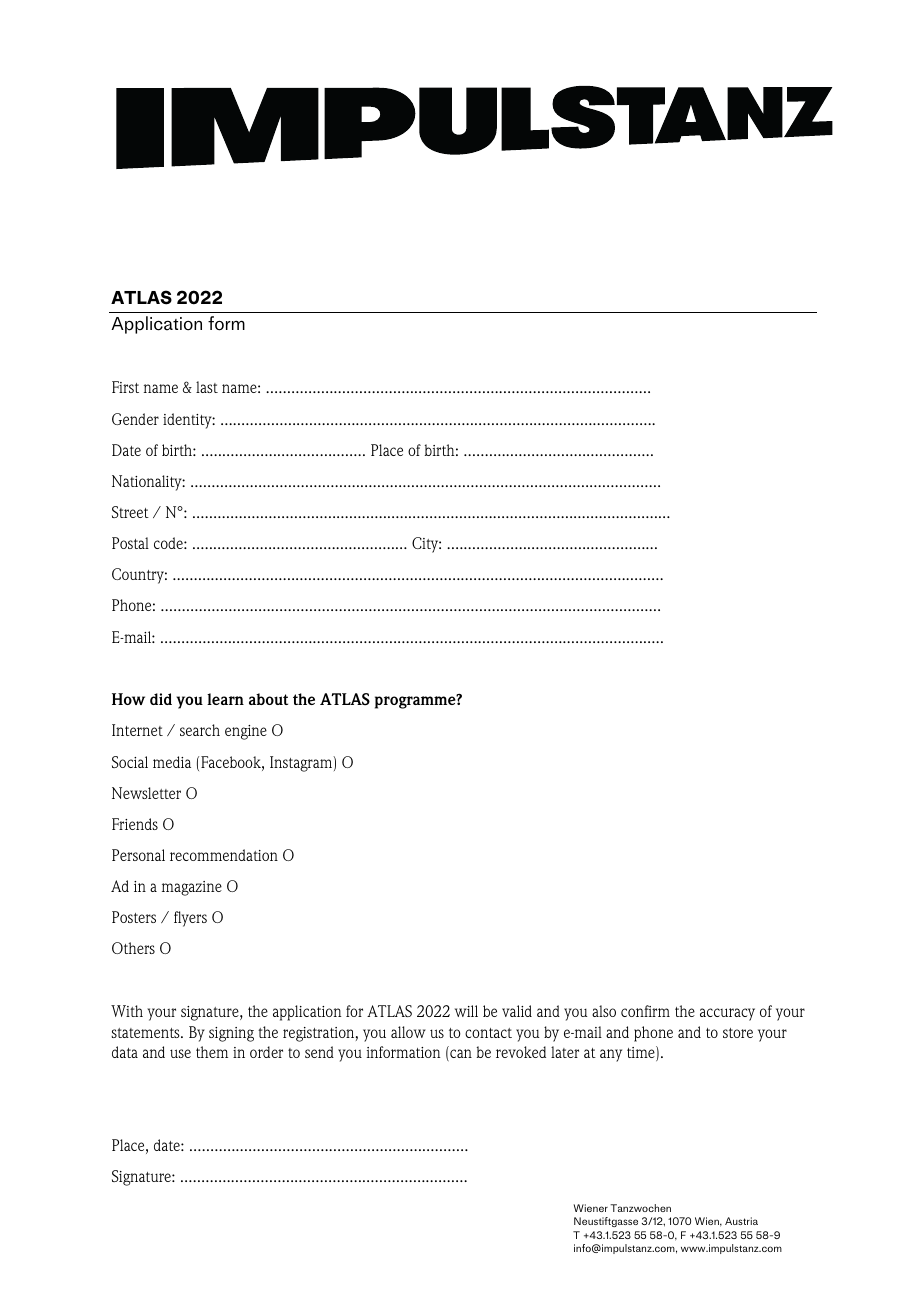 The image size is (924, 1308). What do you see at coordinates (466, 1011) in the page?
I see `will` at bounding box center [466, 1011].
